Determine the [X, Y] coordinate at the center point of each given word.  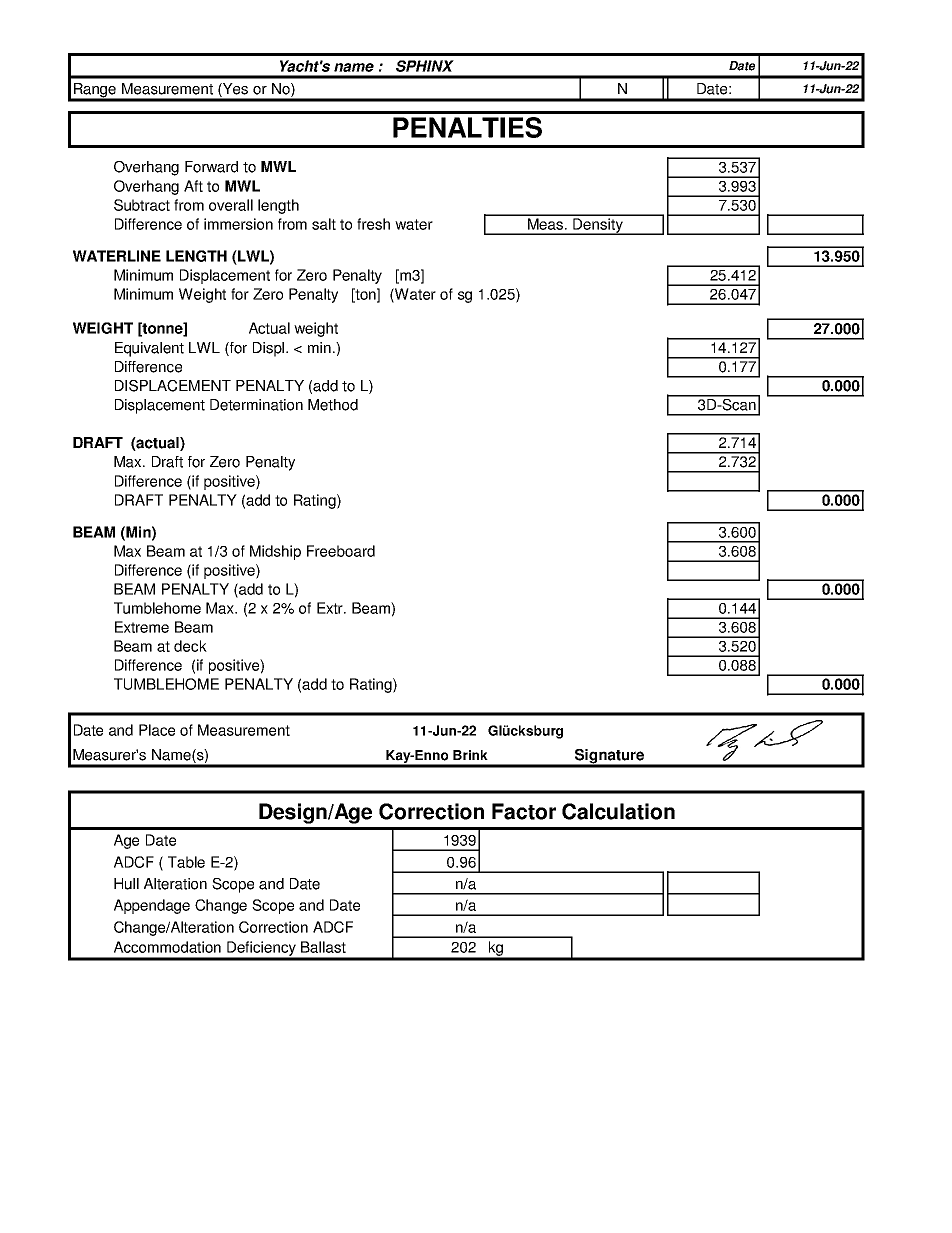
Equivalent [149, 349]
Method [333, 405]
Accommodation [167, 947]
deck [190, 646]
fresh [373, 224]
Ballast [323, 947]
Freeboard [341, 551]
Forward [211, 167]
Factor [524, 811]
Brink [470, 755]
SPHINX [425, 66]
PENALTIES [467, 127]
